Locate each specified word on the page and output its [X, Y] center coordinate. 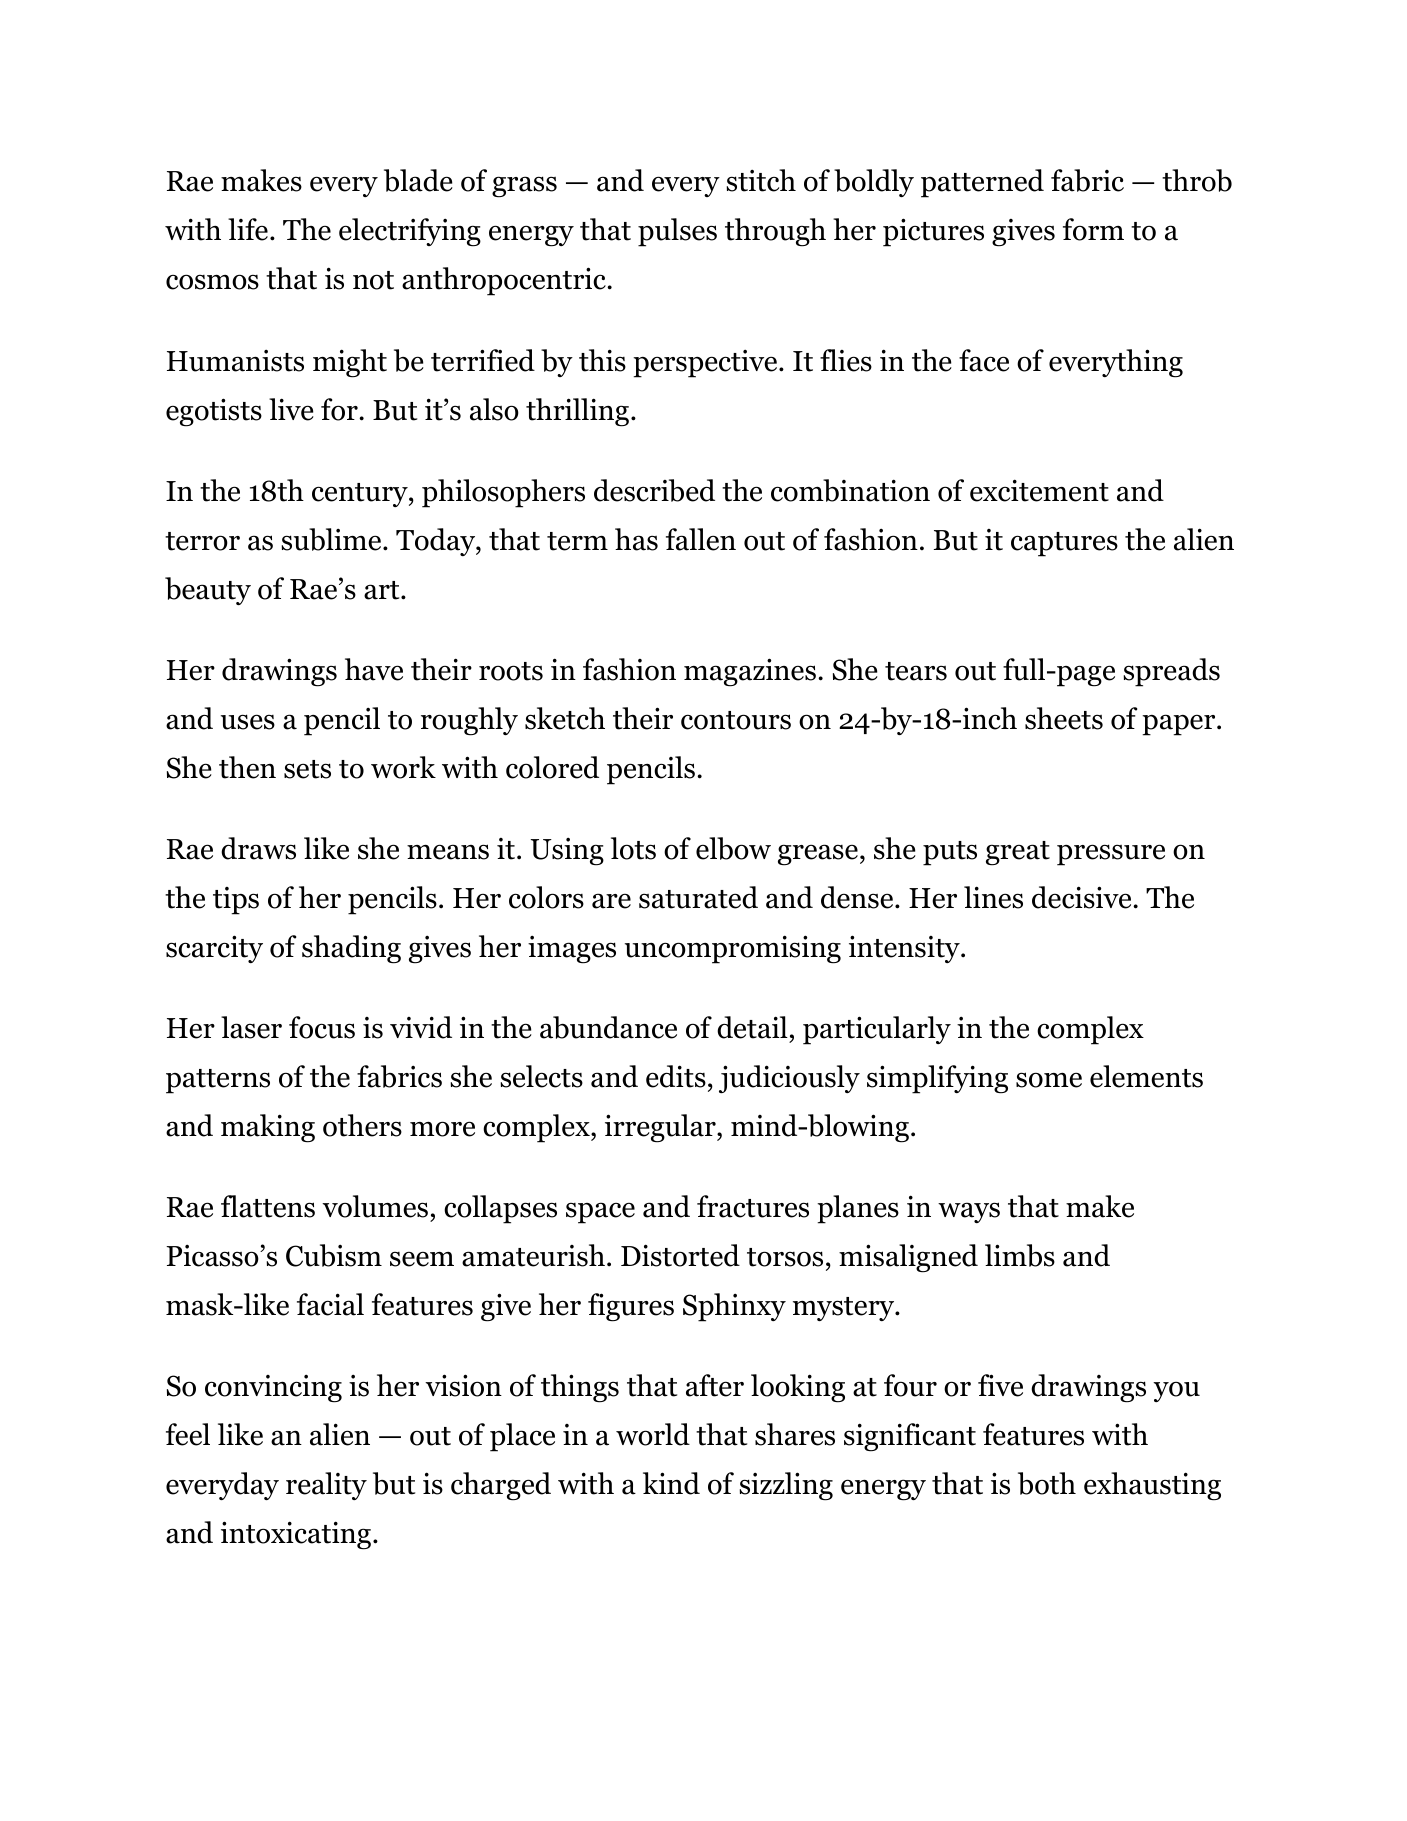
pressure [1111, 855]
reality [326, 1486]
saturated [698, 897]
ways [969, 1212]
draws [258, 848]
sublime [332, 539]
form [1093, 229]
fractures [753, 1206]
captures [1064, 544]
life [248, 229]
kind [671, 1483]
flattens [268, 1206]
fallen [701, 539]
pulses [677, 232]
